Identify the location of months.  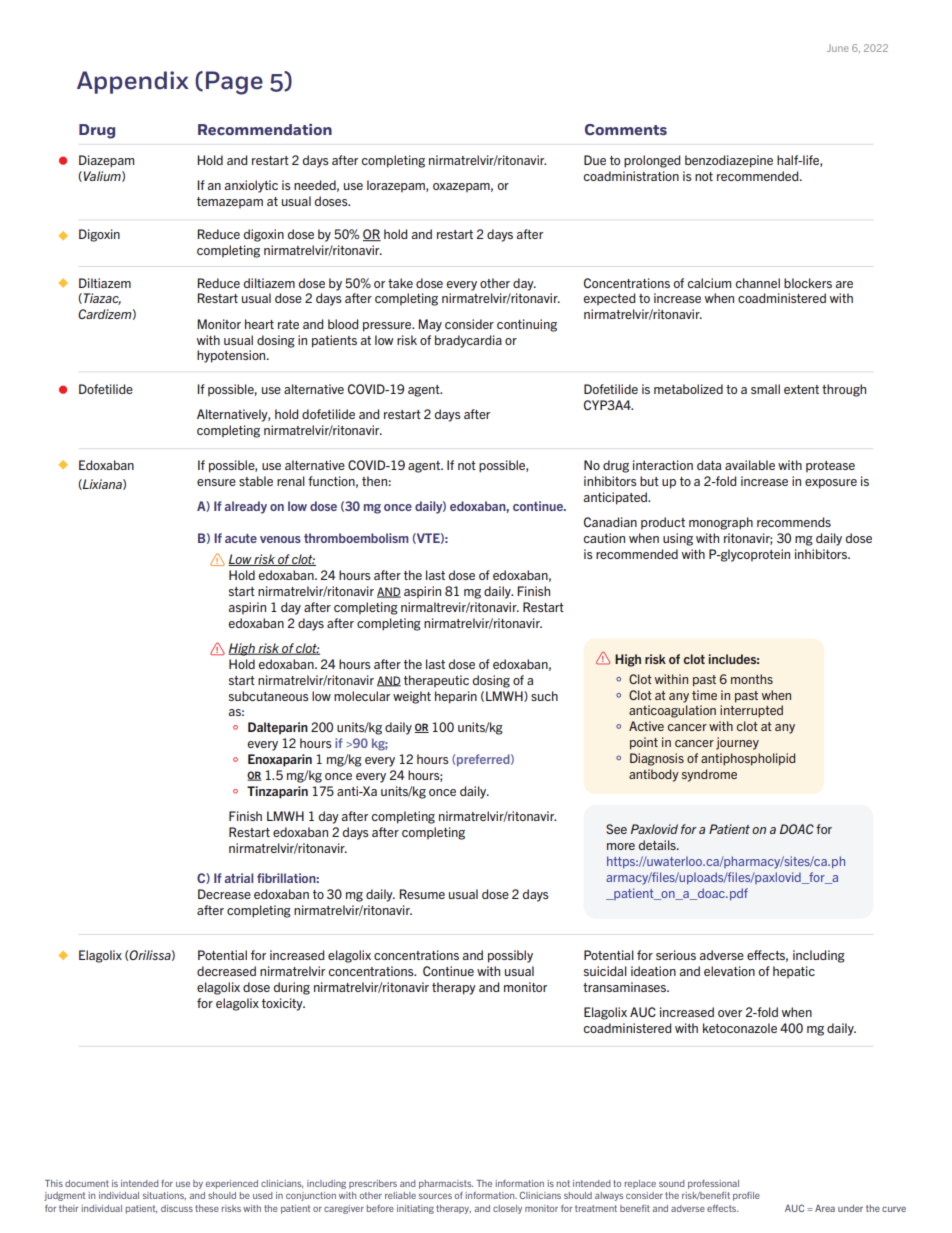
(752, 679).
